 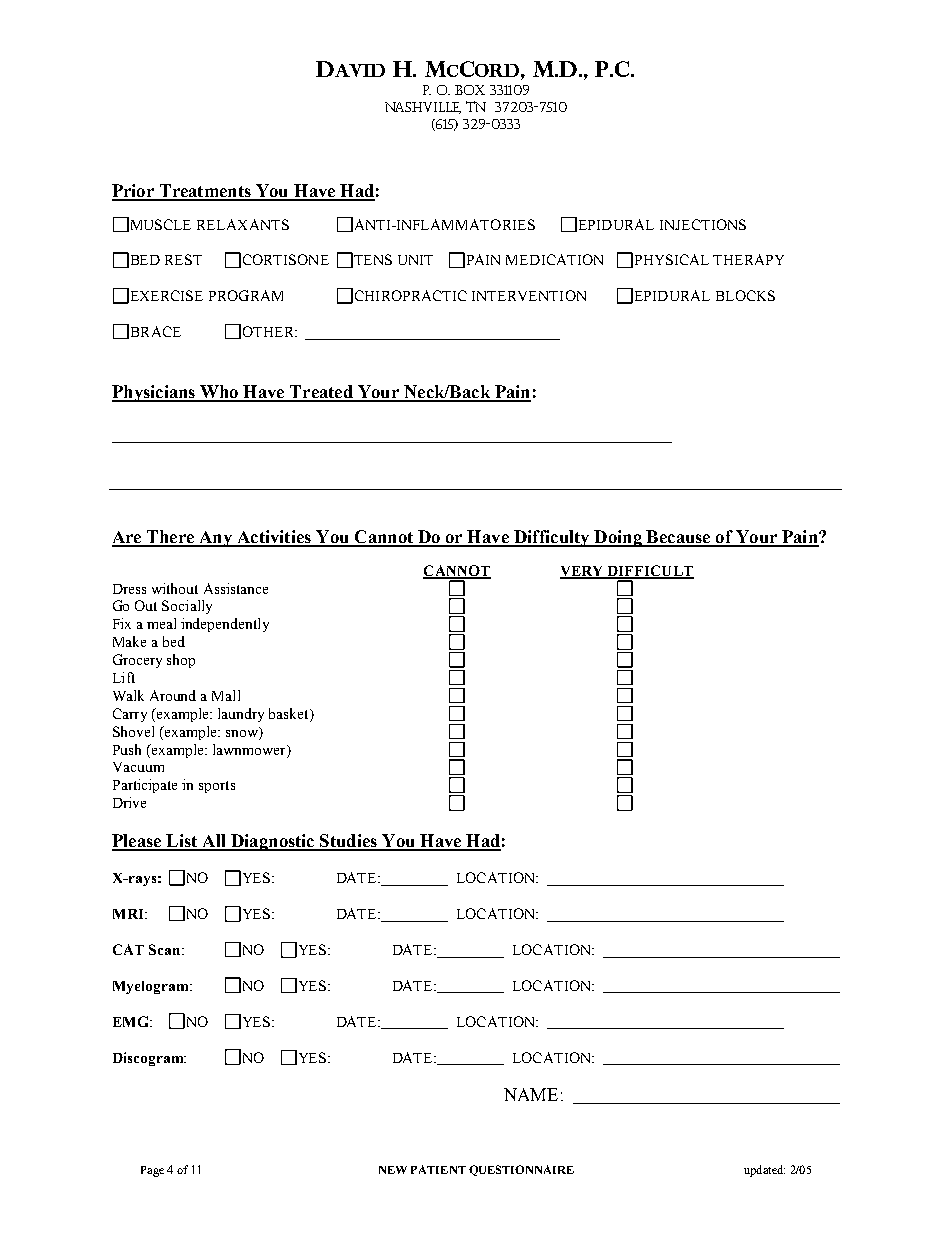 What do you see at coordinates (679, 538) in the screenshot?
I see `Because` at bounding box center [679, 538].
